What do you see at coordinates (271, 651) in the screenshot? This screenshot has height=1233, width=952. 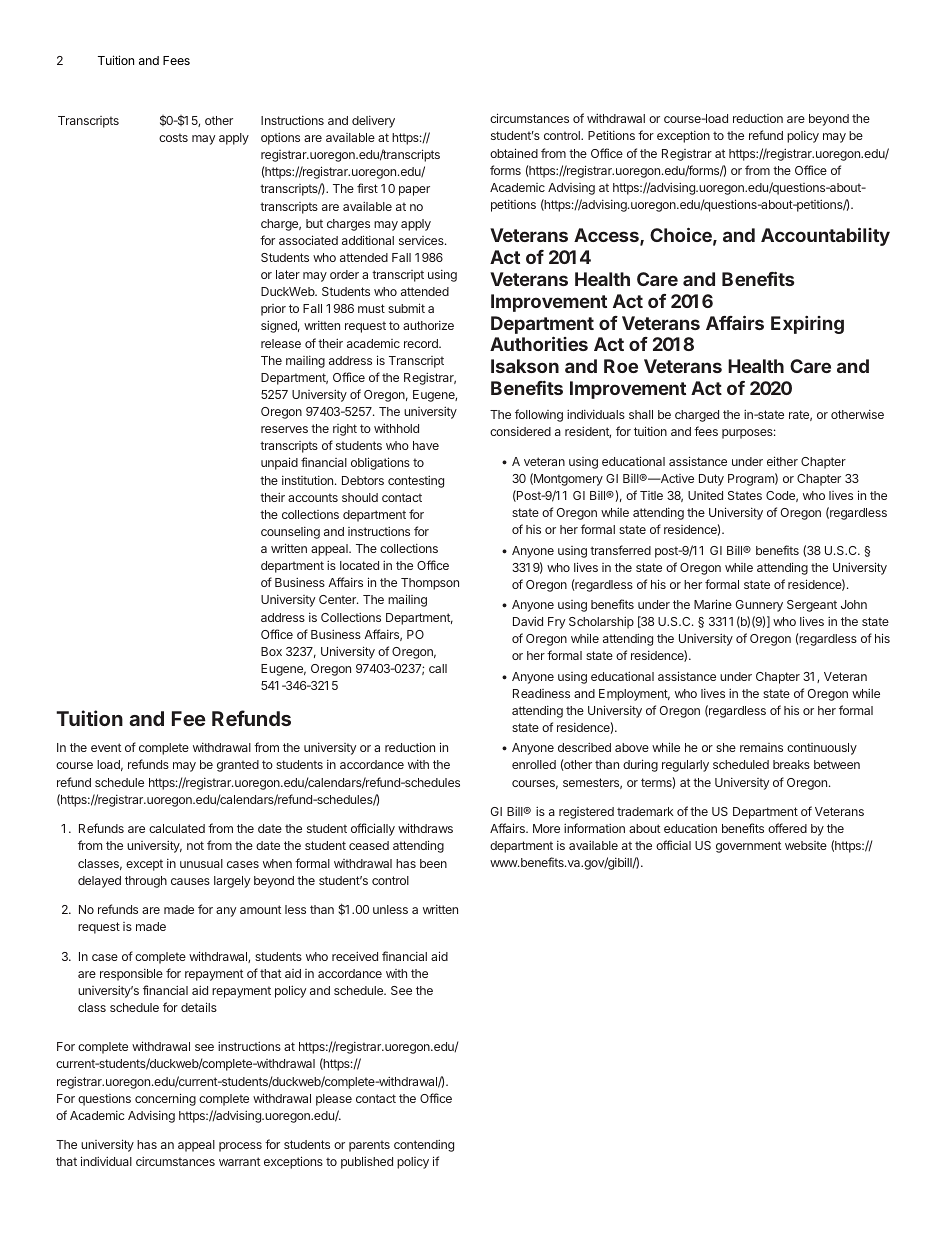 I see `Box` at bounding box center [271, 651].
